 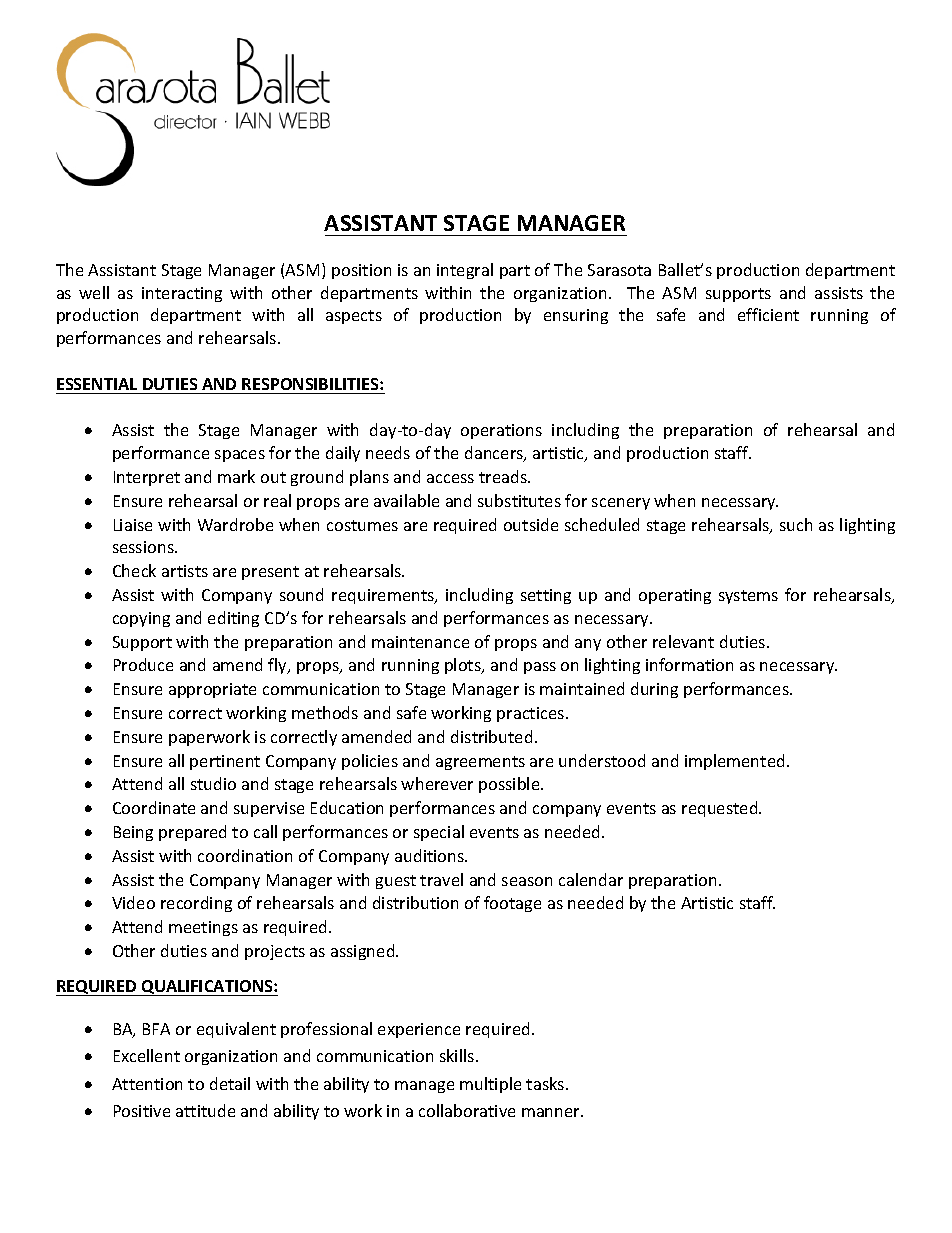 What do you see at coordinates (185, 571) in the screenshot?
I see `artists` at bounding box center [185, 571].
